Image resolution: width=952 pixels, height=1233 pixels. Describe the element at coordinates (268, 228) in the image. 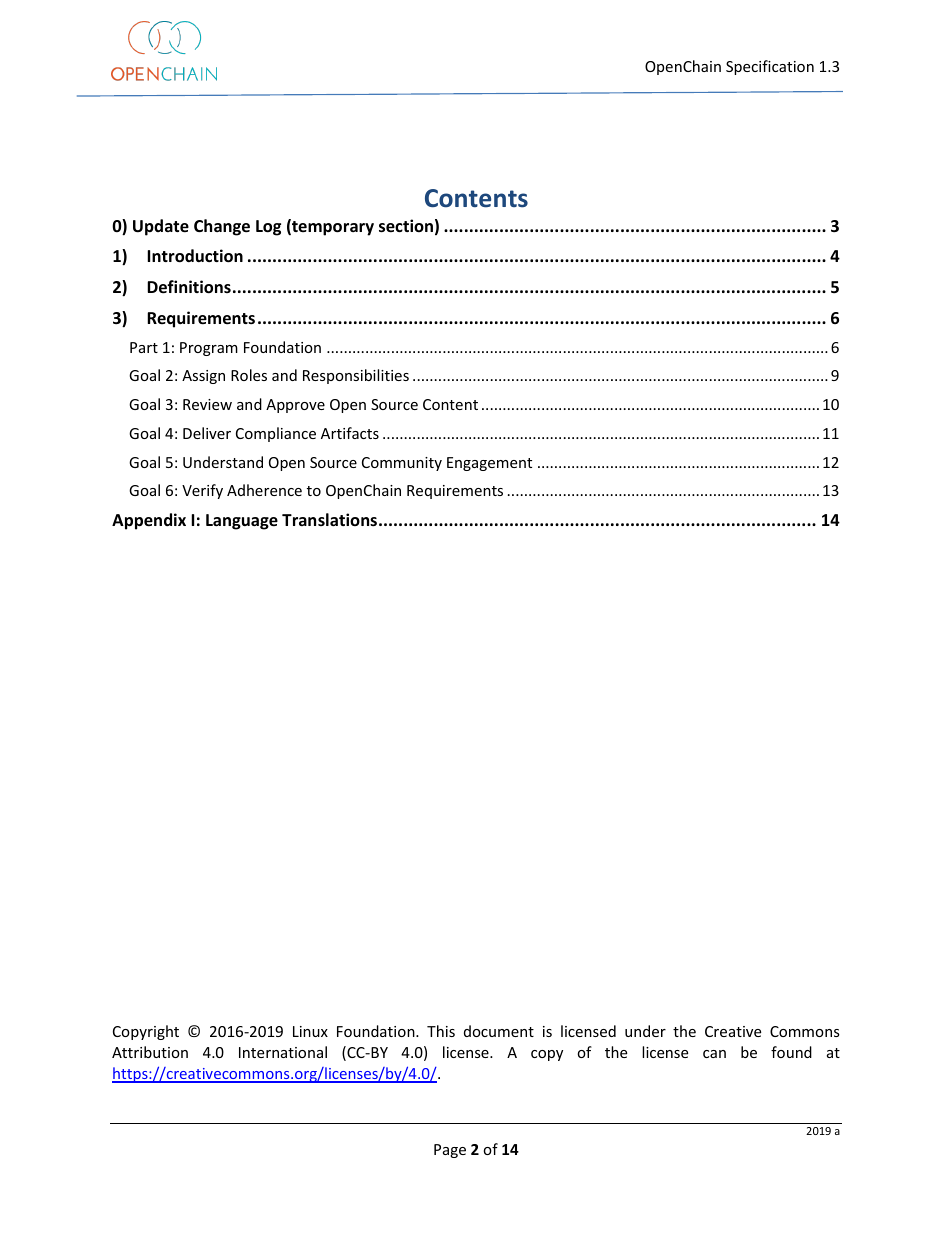

I see `Log` at that location.
